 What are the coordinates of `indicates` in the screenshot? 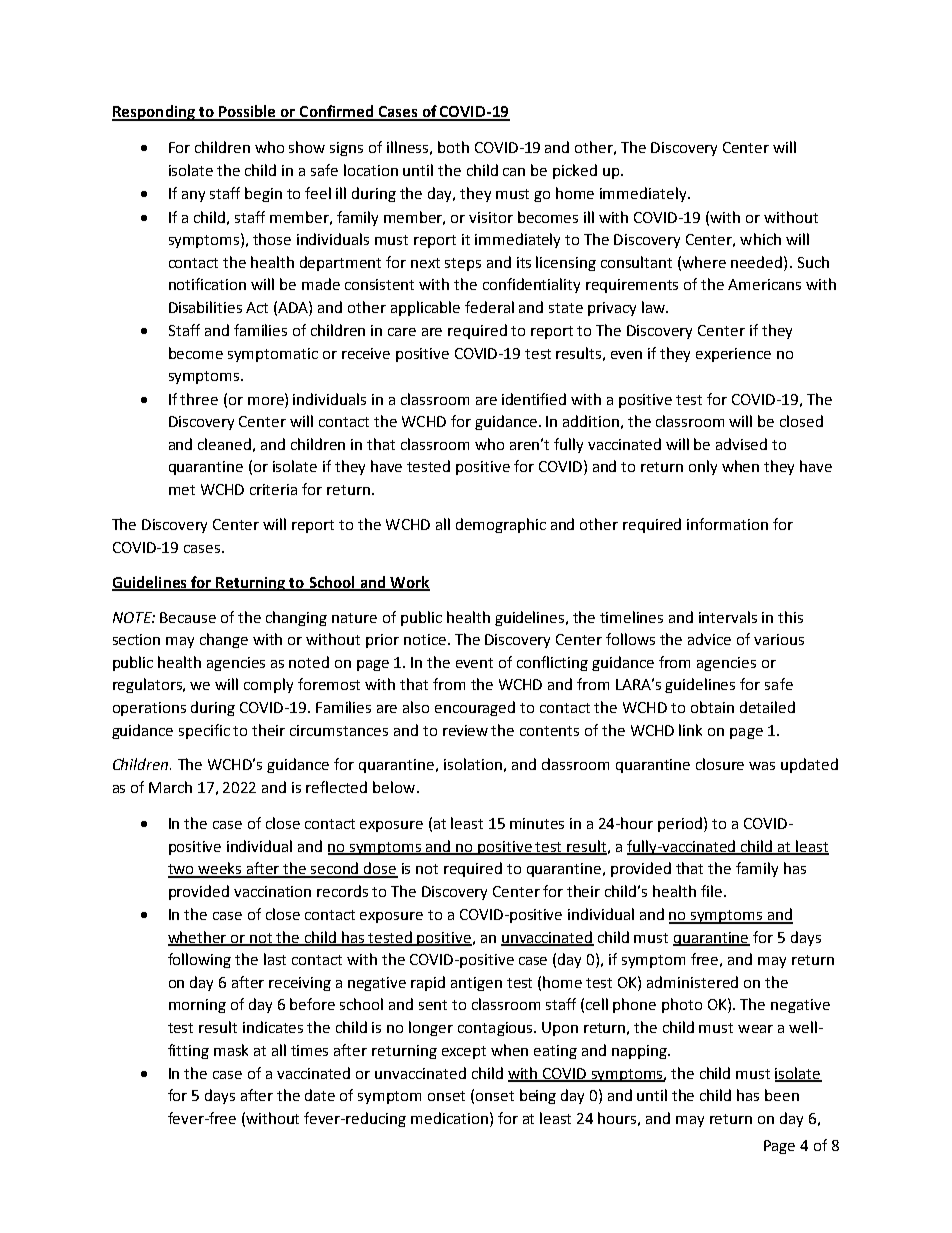 It's located at (273, 1027).
